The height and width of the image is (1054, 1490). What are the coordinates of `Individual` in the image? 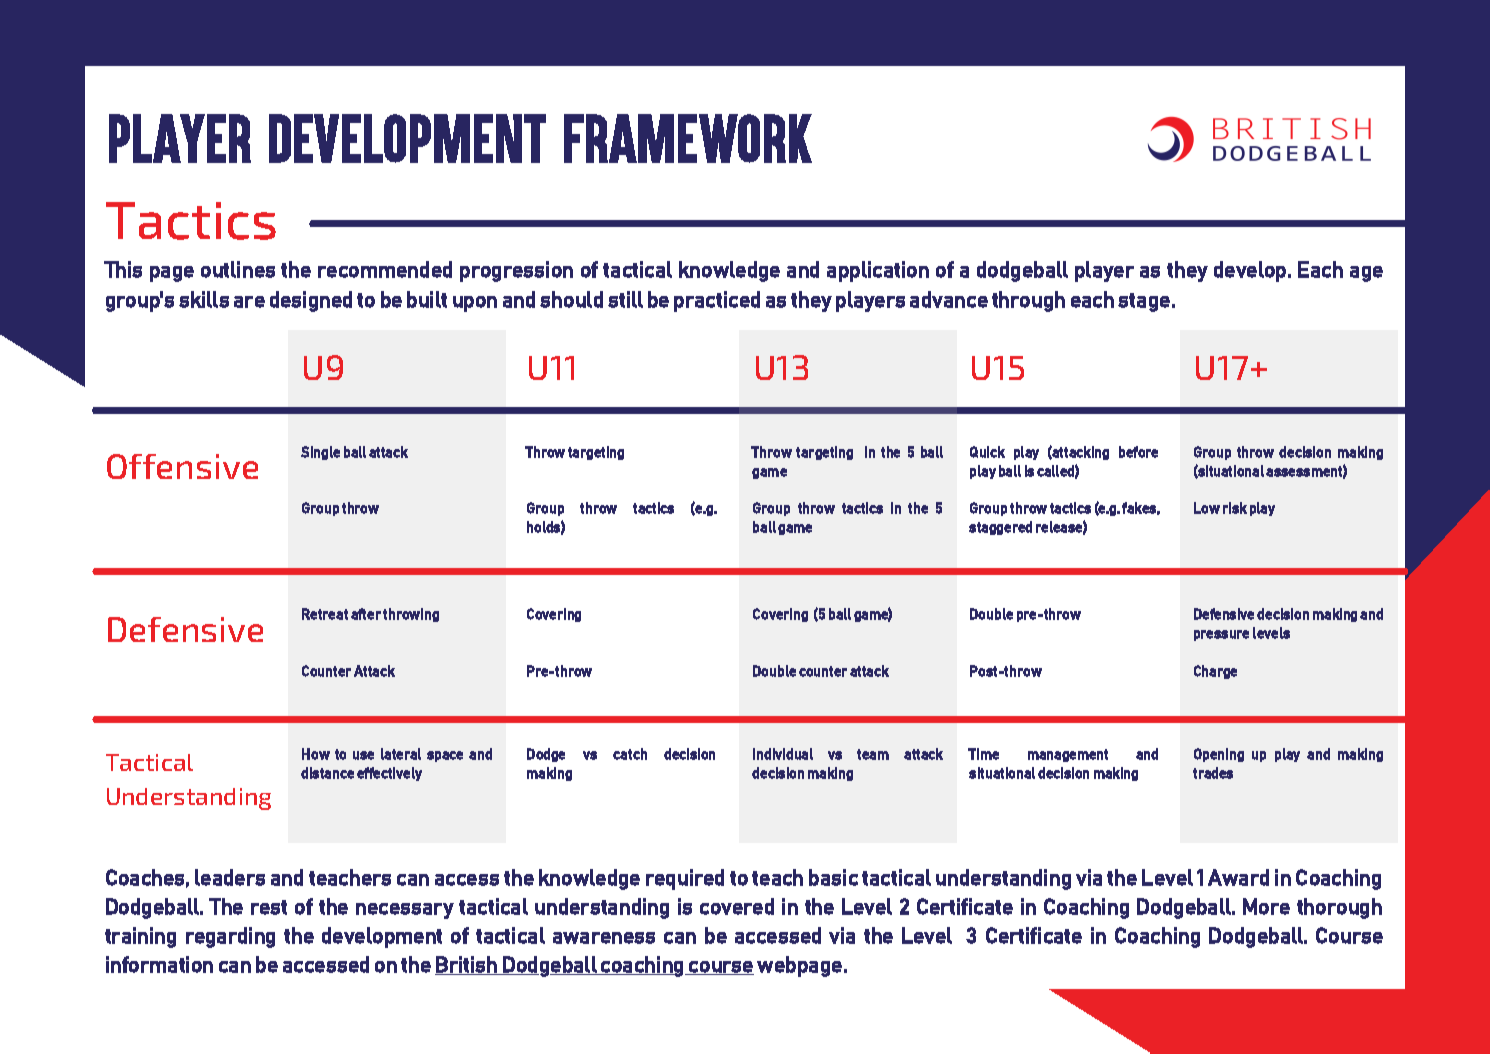 It's located at (783, 754).
